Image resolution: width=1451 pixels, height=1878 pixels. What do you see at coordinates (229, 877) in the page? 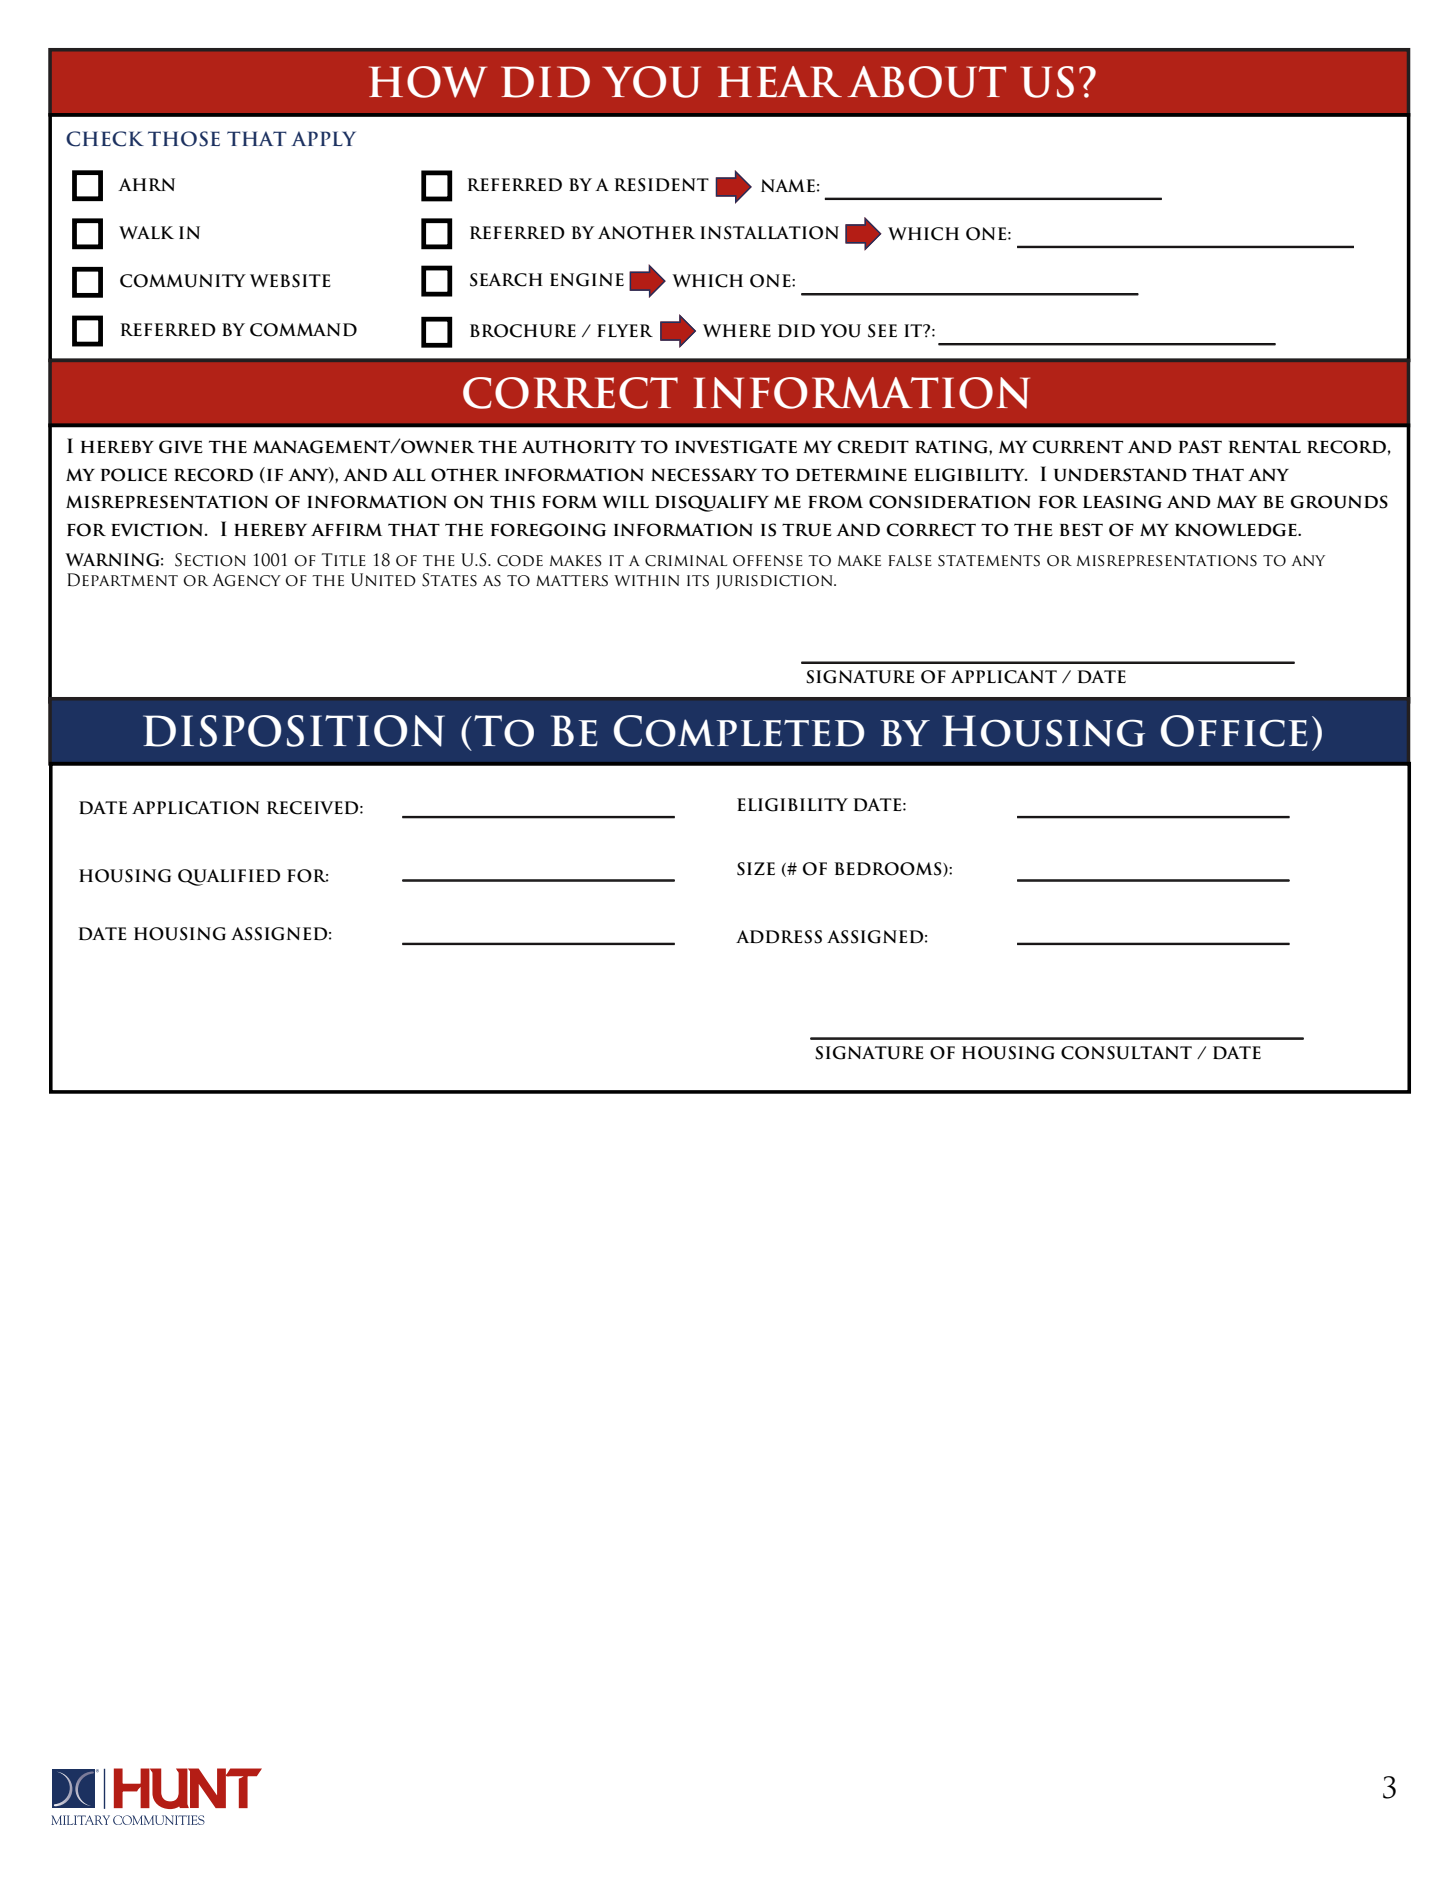
I see `QUALIFIED` at bounding box center [229, 877].
